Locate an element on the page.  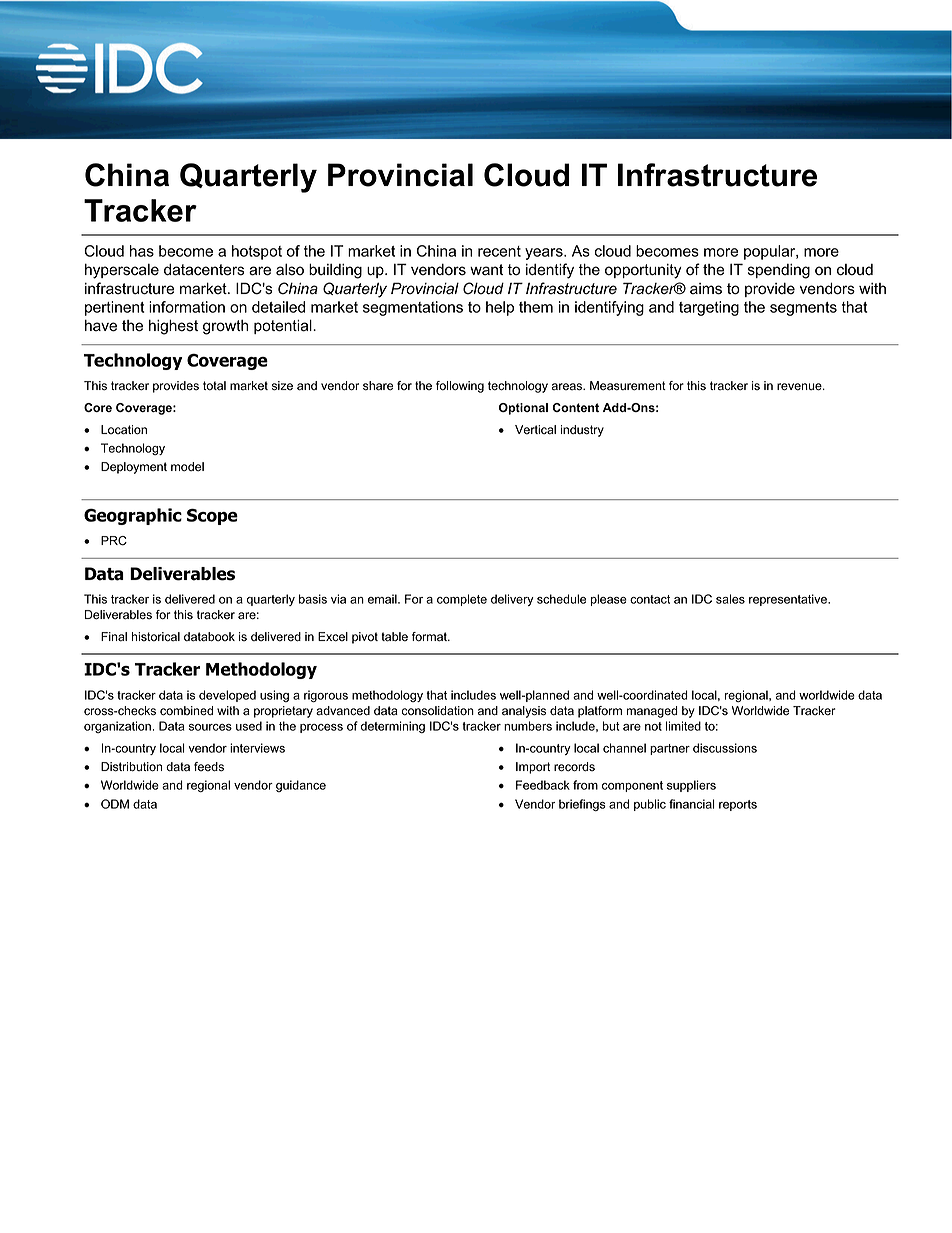
Measurement is located at coordinates (628, 386).
